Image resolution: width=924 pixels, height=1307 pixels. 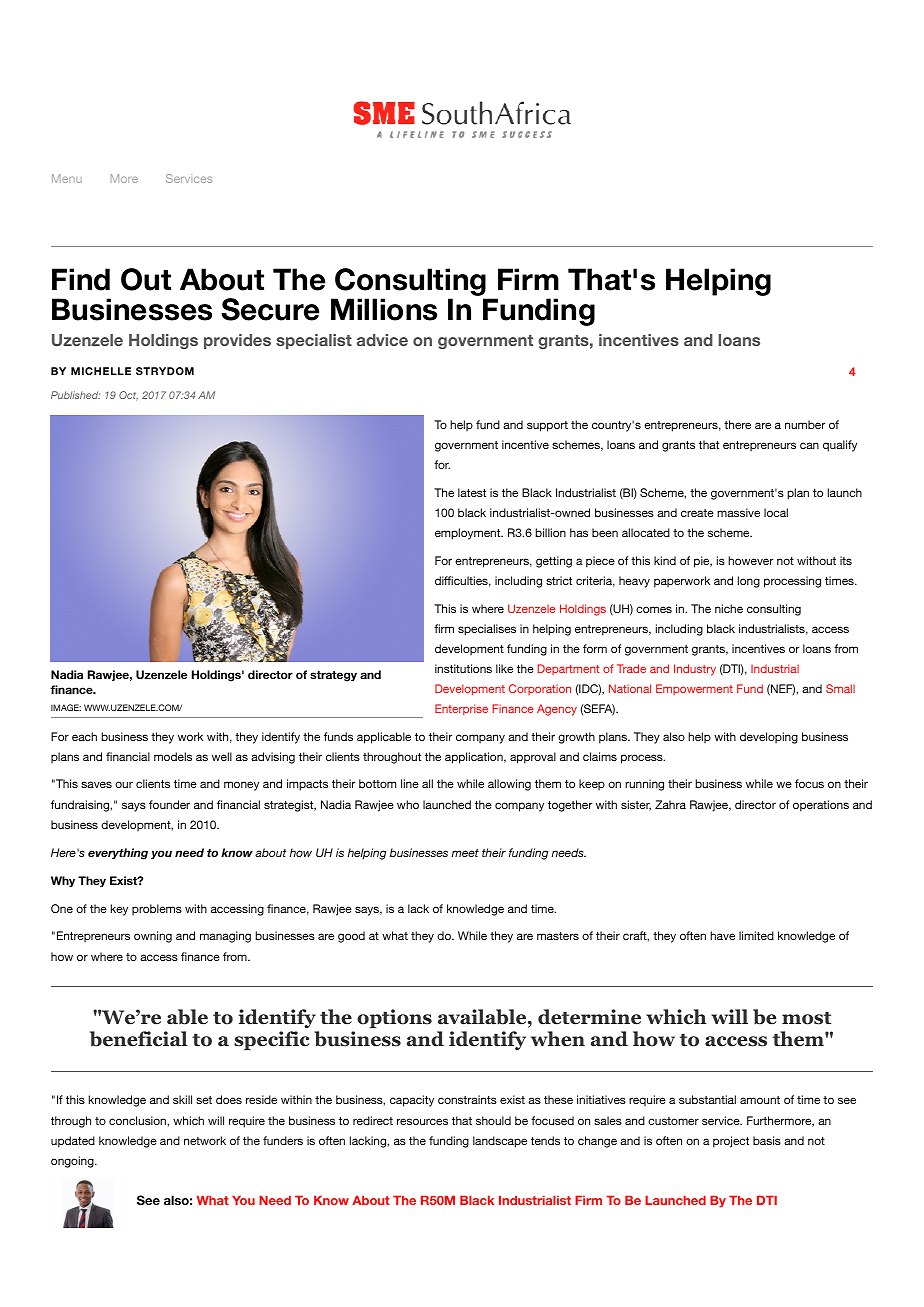 What do you see at coordinates (422, 1121) in the document?
I see `resources` at bounding box center [422, 1121].
